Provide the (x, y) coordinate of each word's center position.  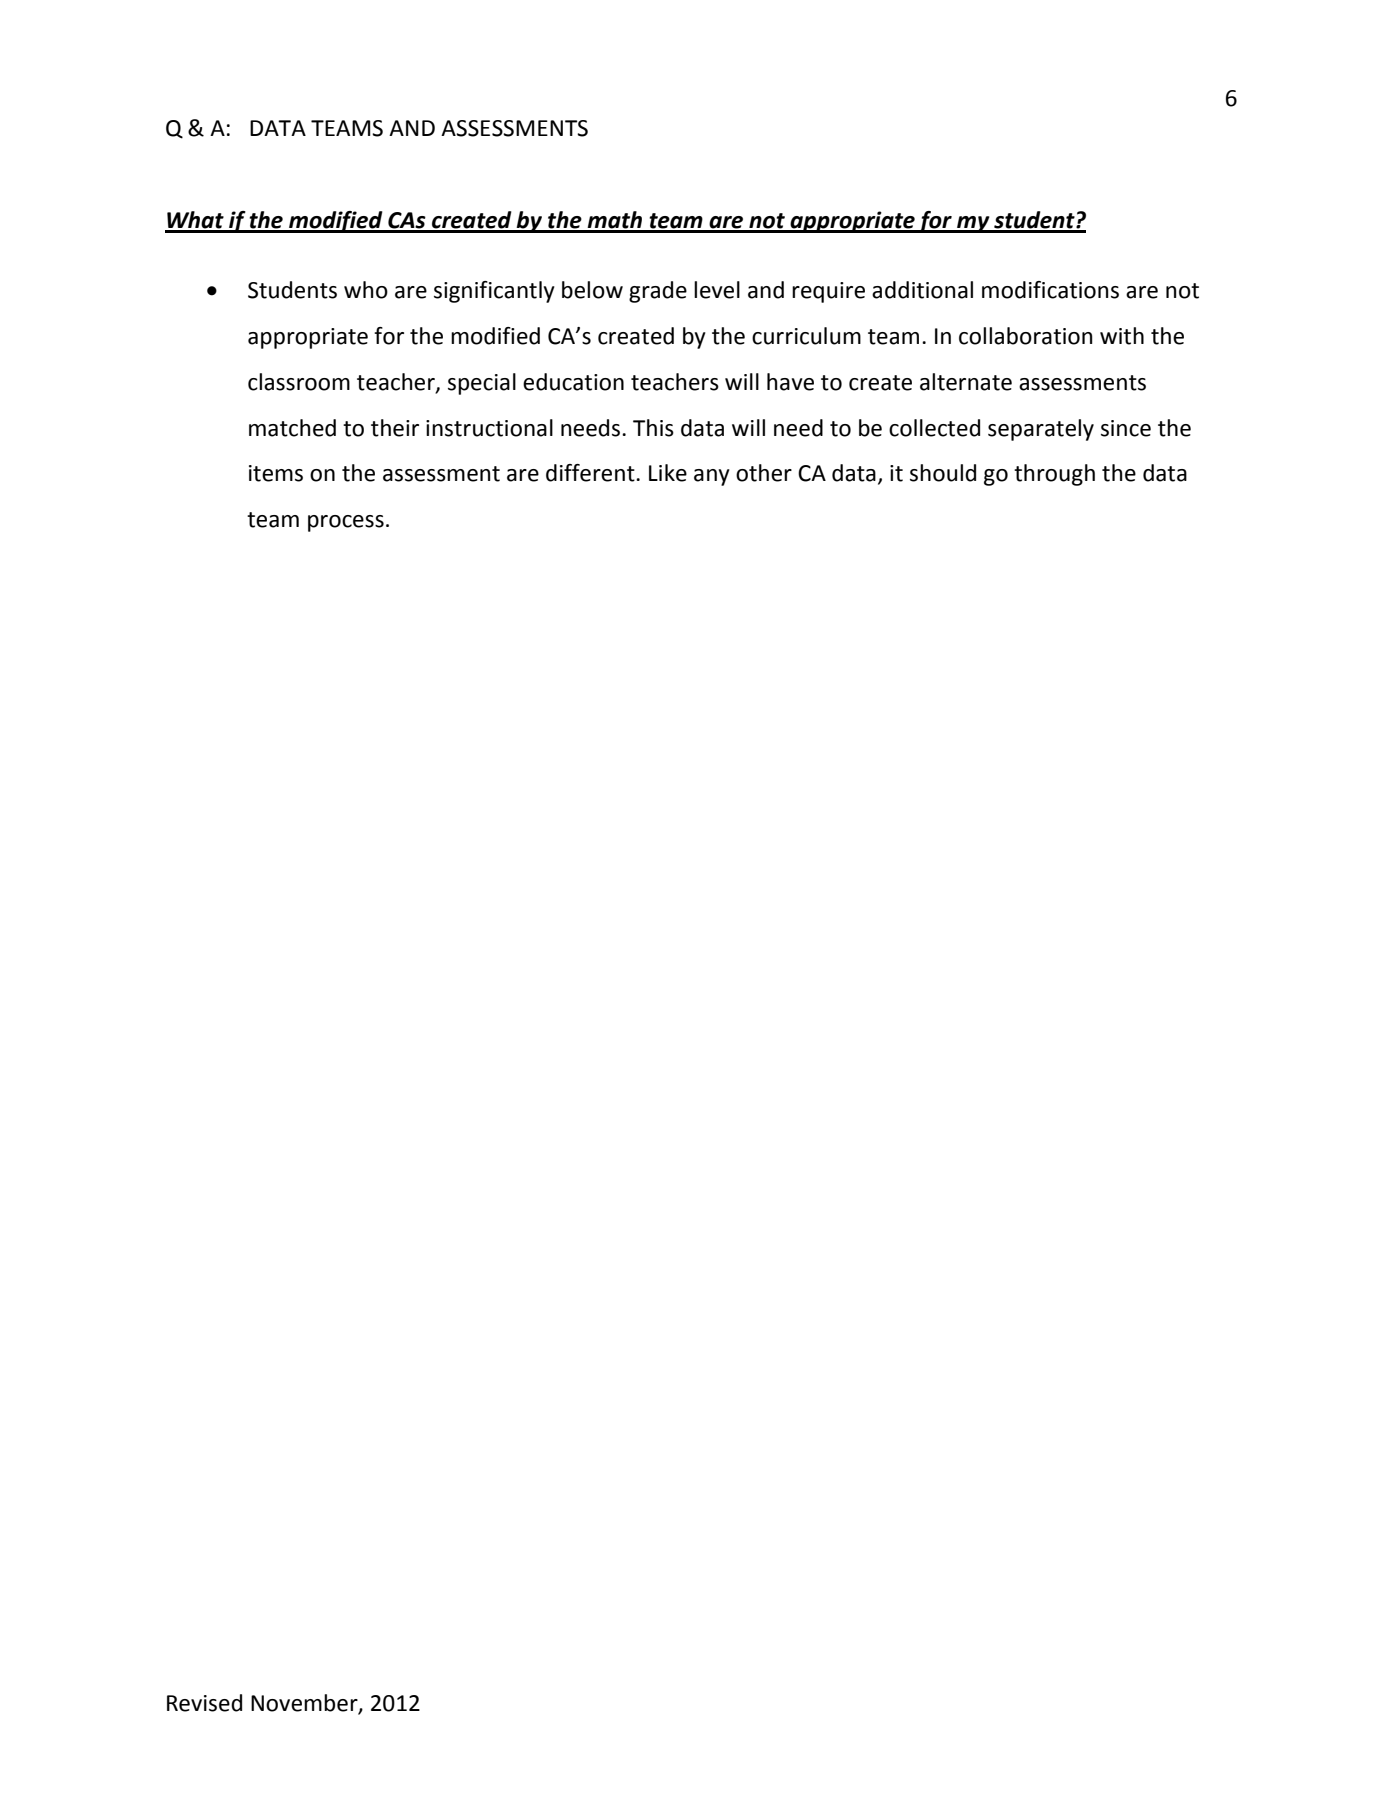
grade (658, 292)
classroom (299, 382)
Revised (204, 1703)
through (1054, 475)
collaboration (1026, 336)
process (346, 523)
